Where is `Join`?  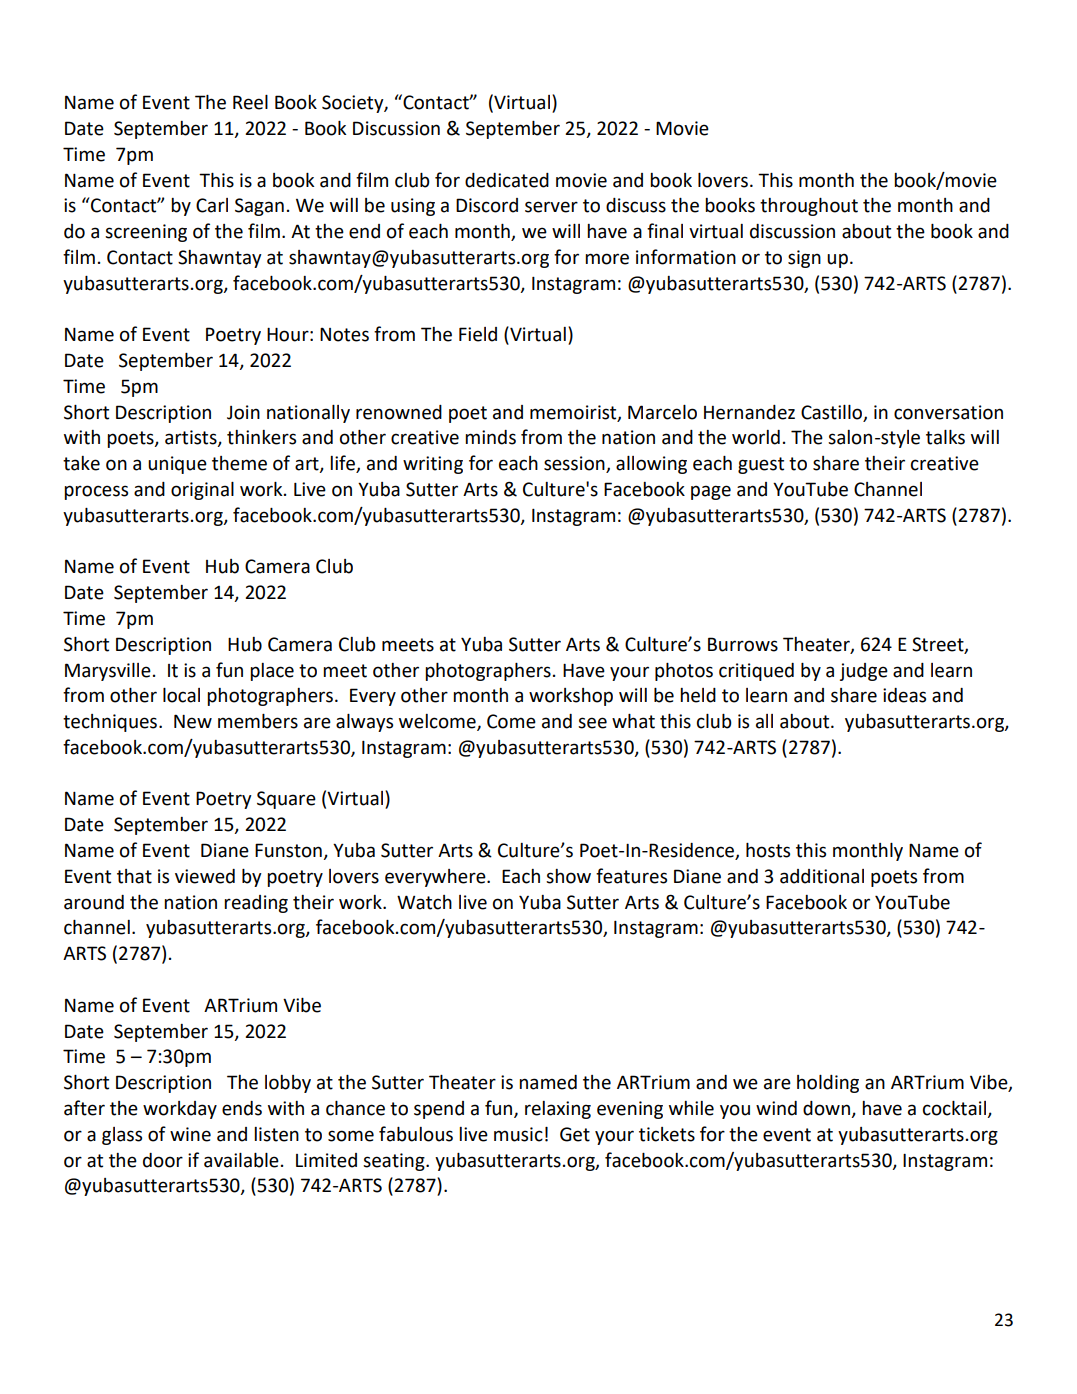 Join is located at coordinates (243, 412).
